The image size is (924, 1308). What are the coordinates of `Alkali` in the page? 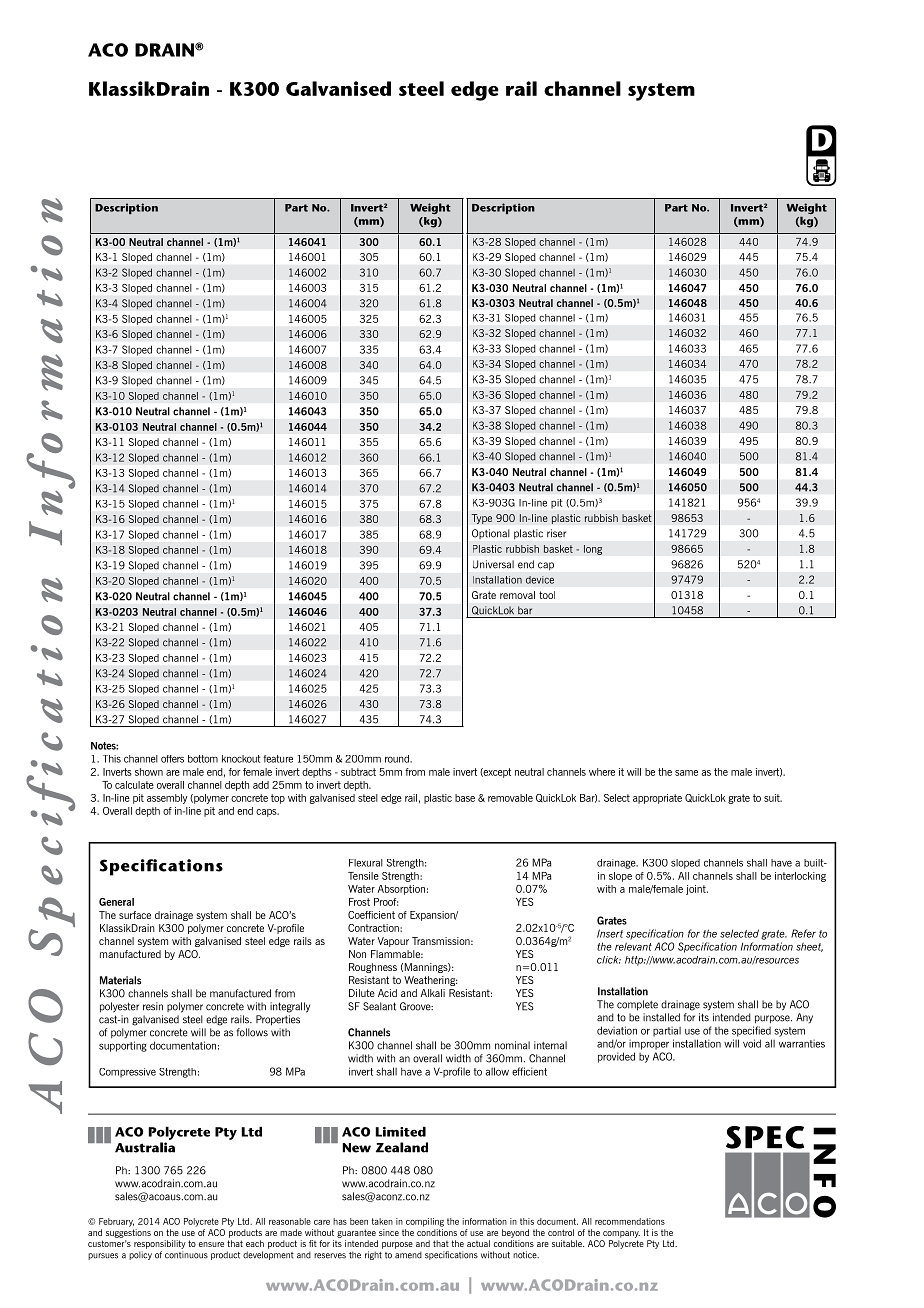 It's located at (433, 993).
